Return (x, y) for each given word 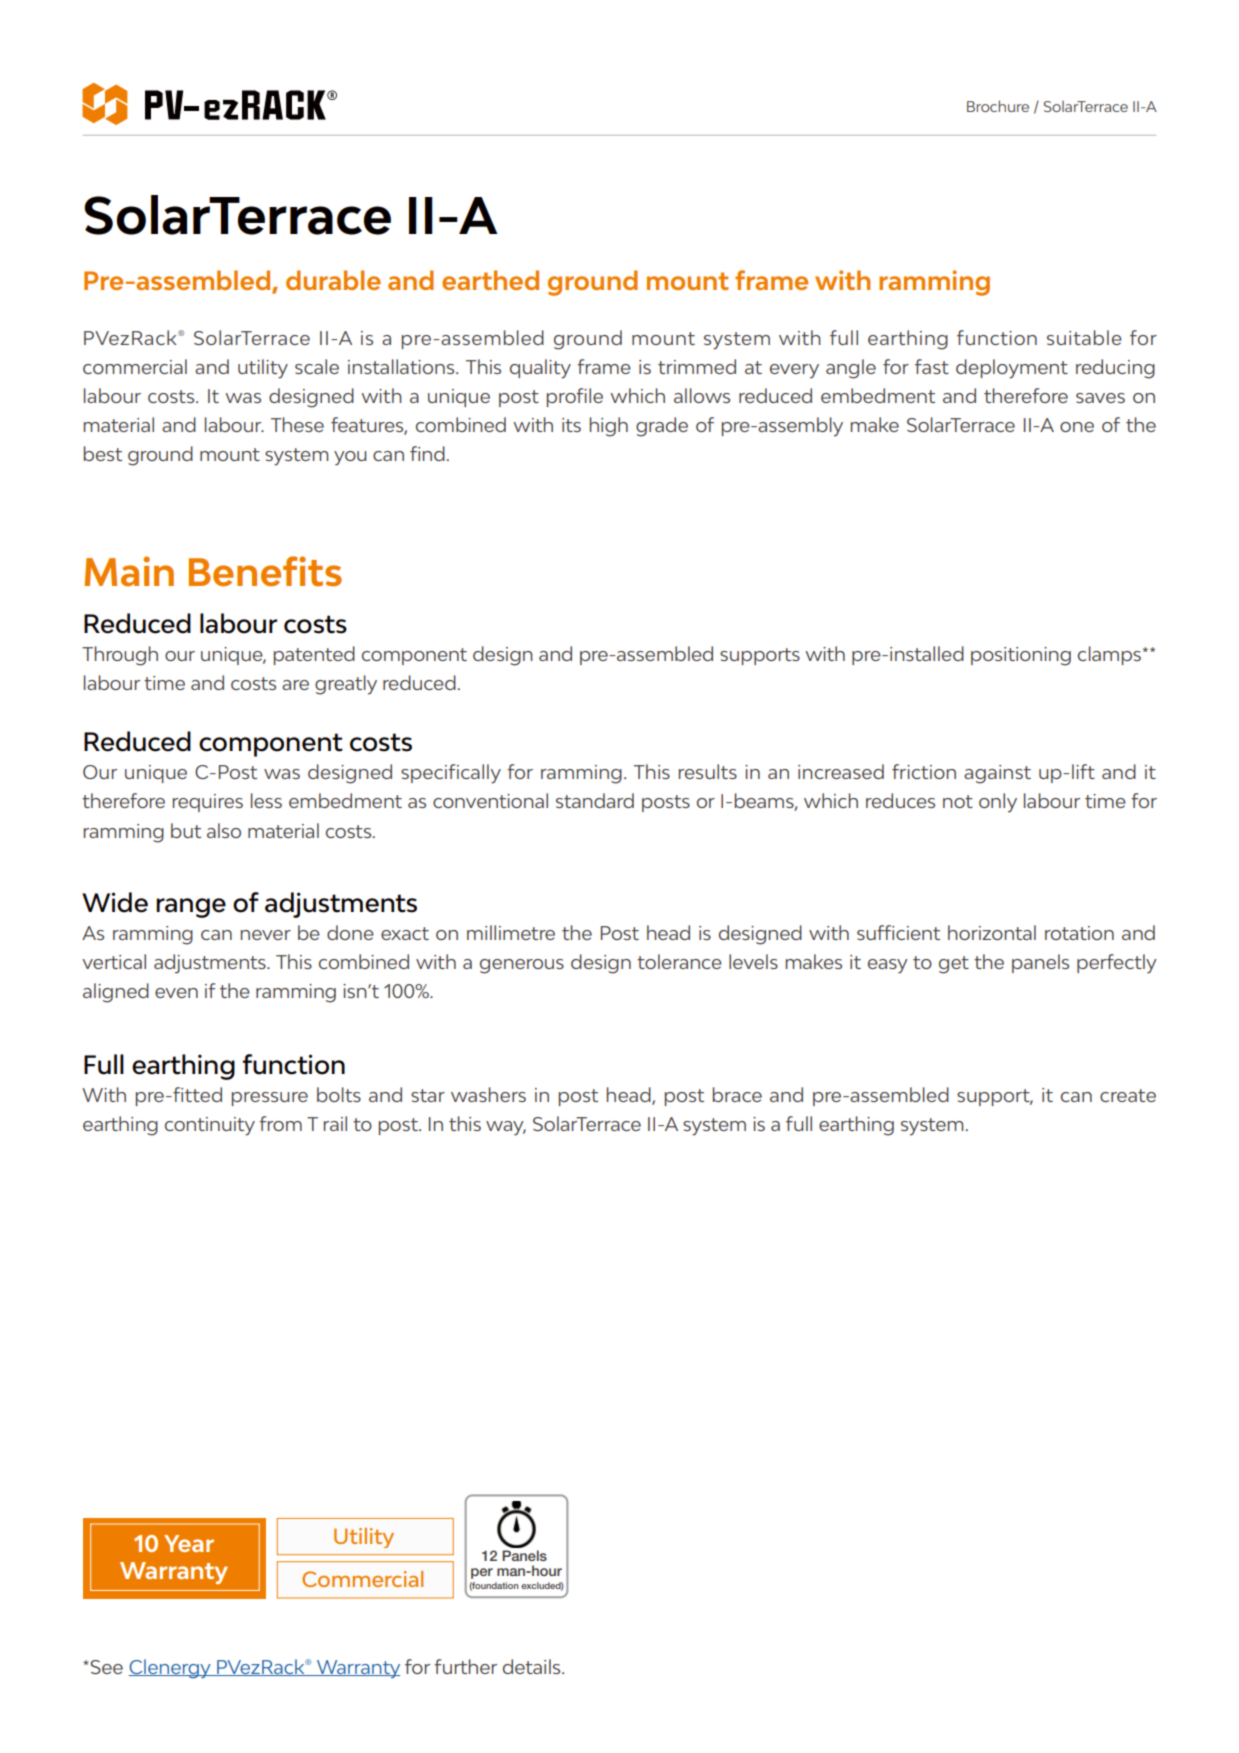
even (176, 993)
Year (189, 1543)
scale (317, 366)
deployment (1012, 369)
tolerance (679, 961)
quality (540, 369)
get (954, 965)
